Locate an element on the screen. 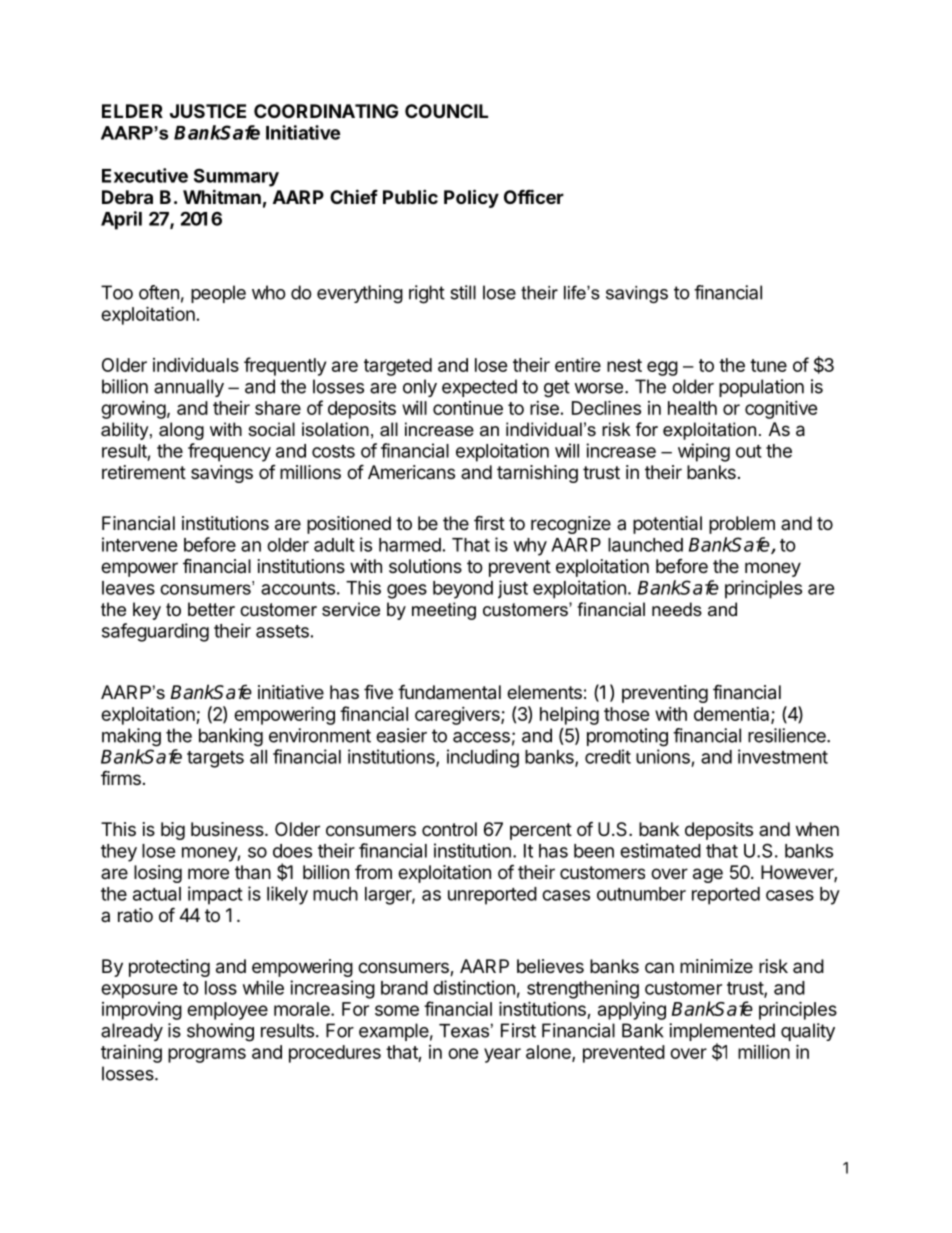  targets is located at coordinates (215, 759).
